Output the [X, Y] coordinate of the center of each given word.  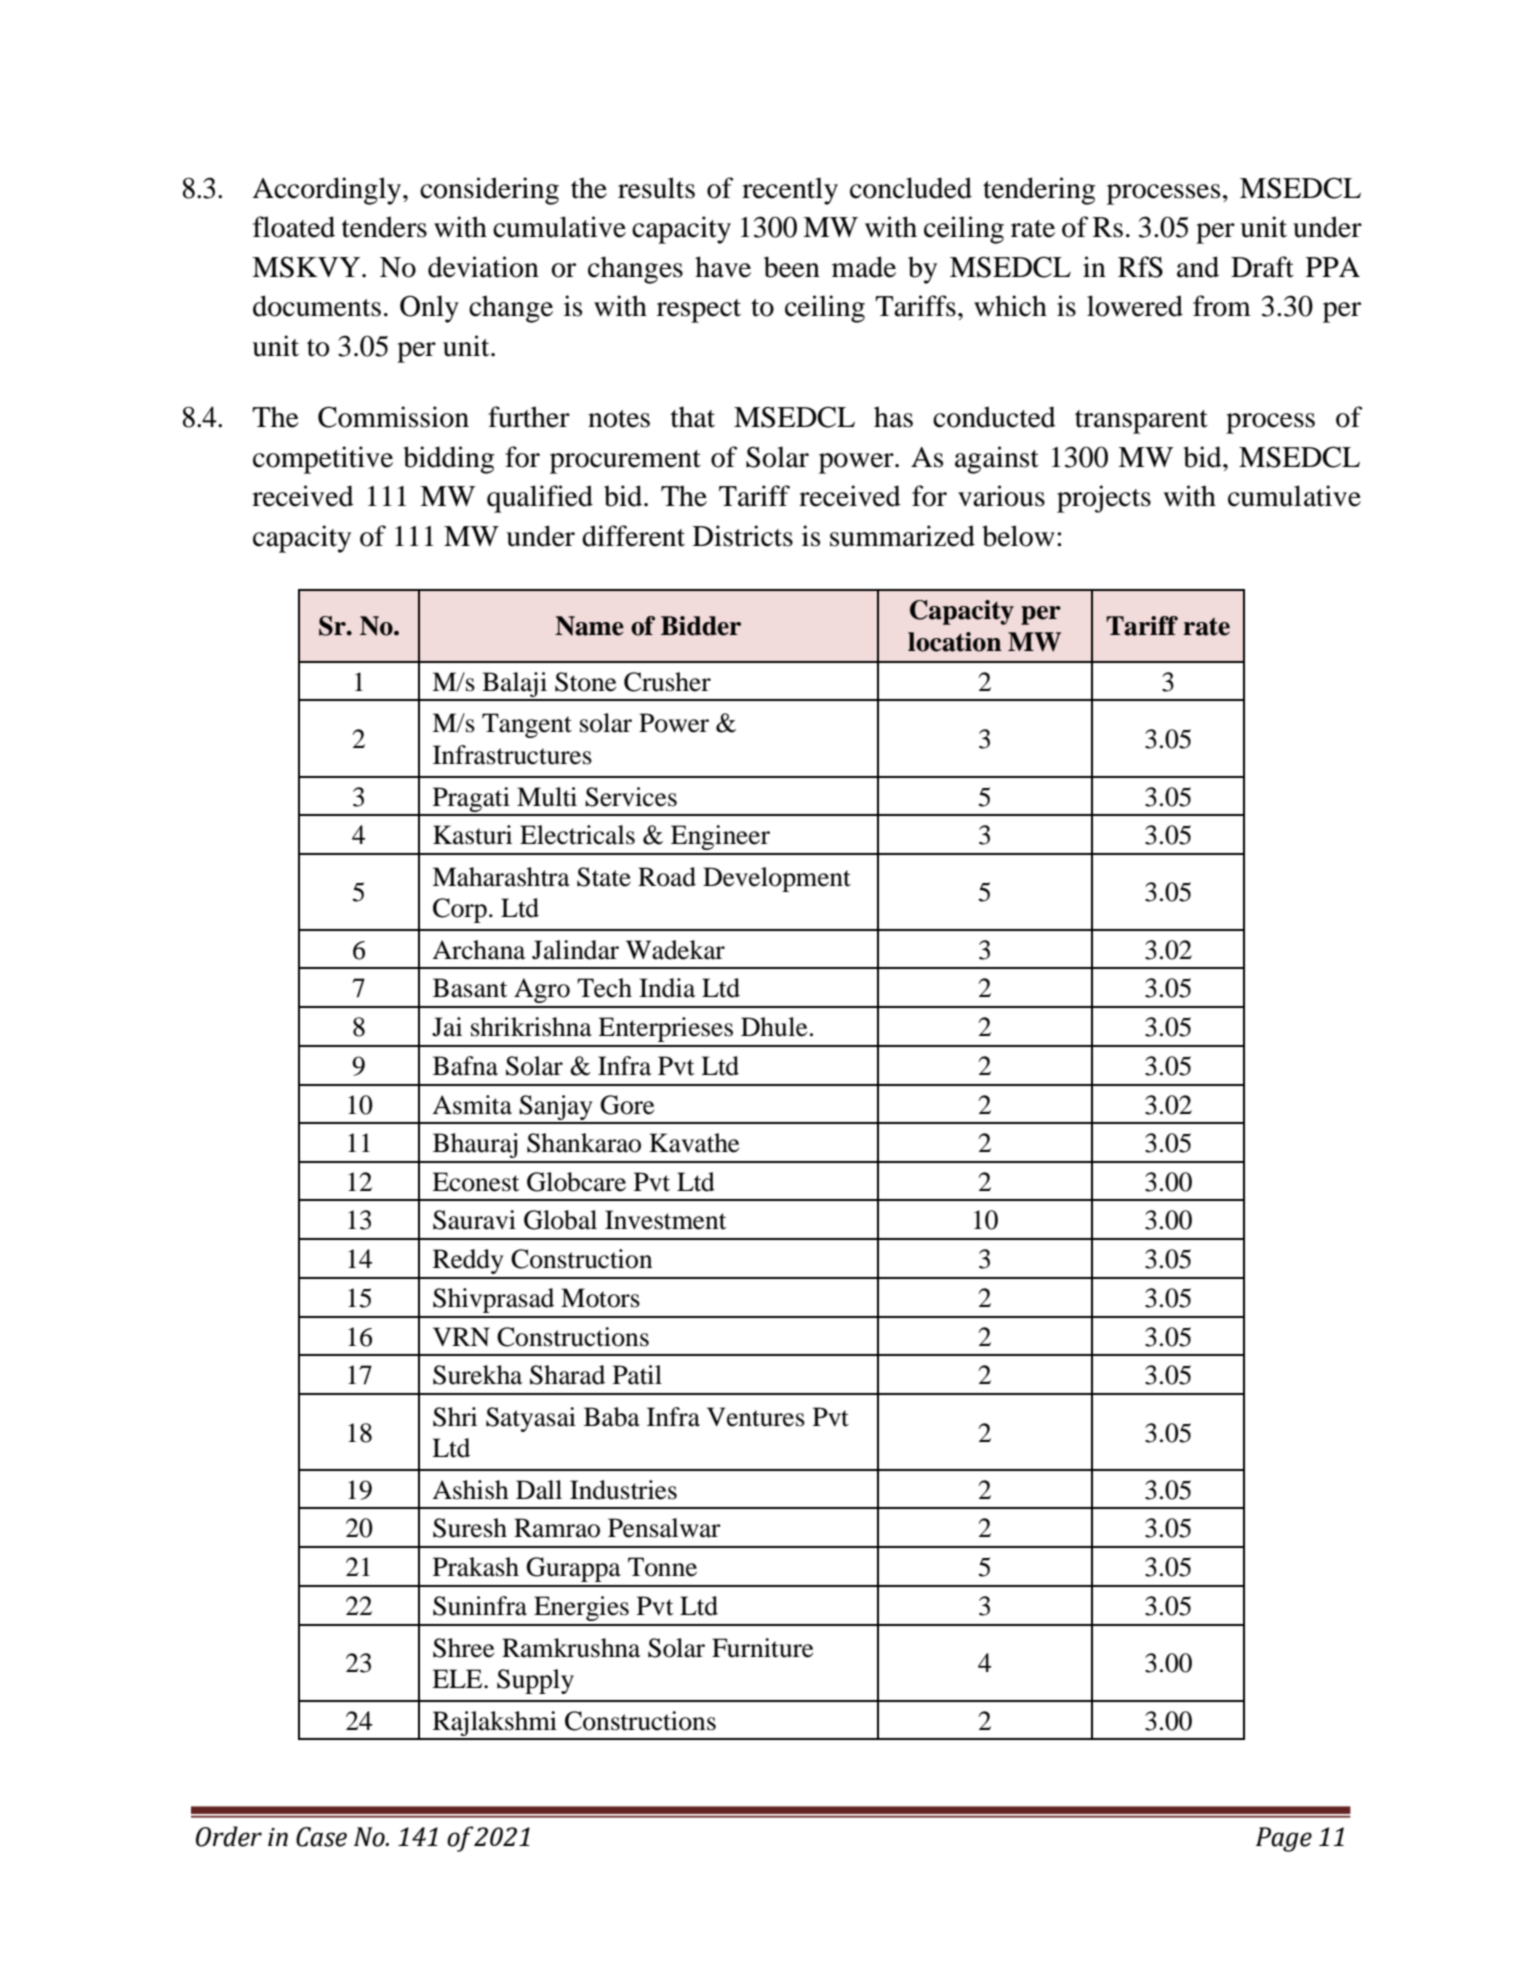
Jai [447, 1027]
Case [321, 1837]
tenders [384, 227]
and [1198, 267]
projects [1104, 499]
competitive [323, 460]
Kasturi [472, 835]
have [723, 267]
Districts [743, 536]
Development [777, 879]
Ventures [756, 1417]
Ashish [470, 1490]
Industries [623, 1490]
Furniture [762, 1648]
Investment [666, 1220]
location [955, 642]
